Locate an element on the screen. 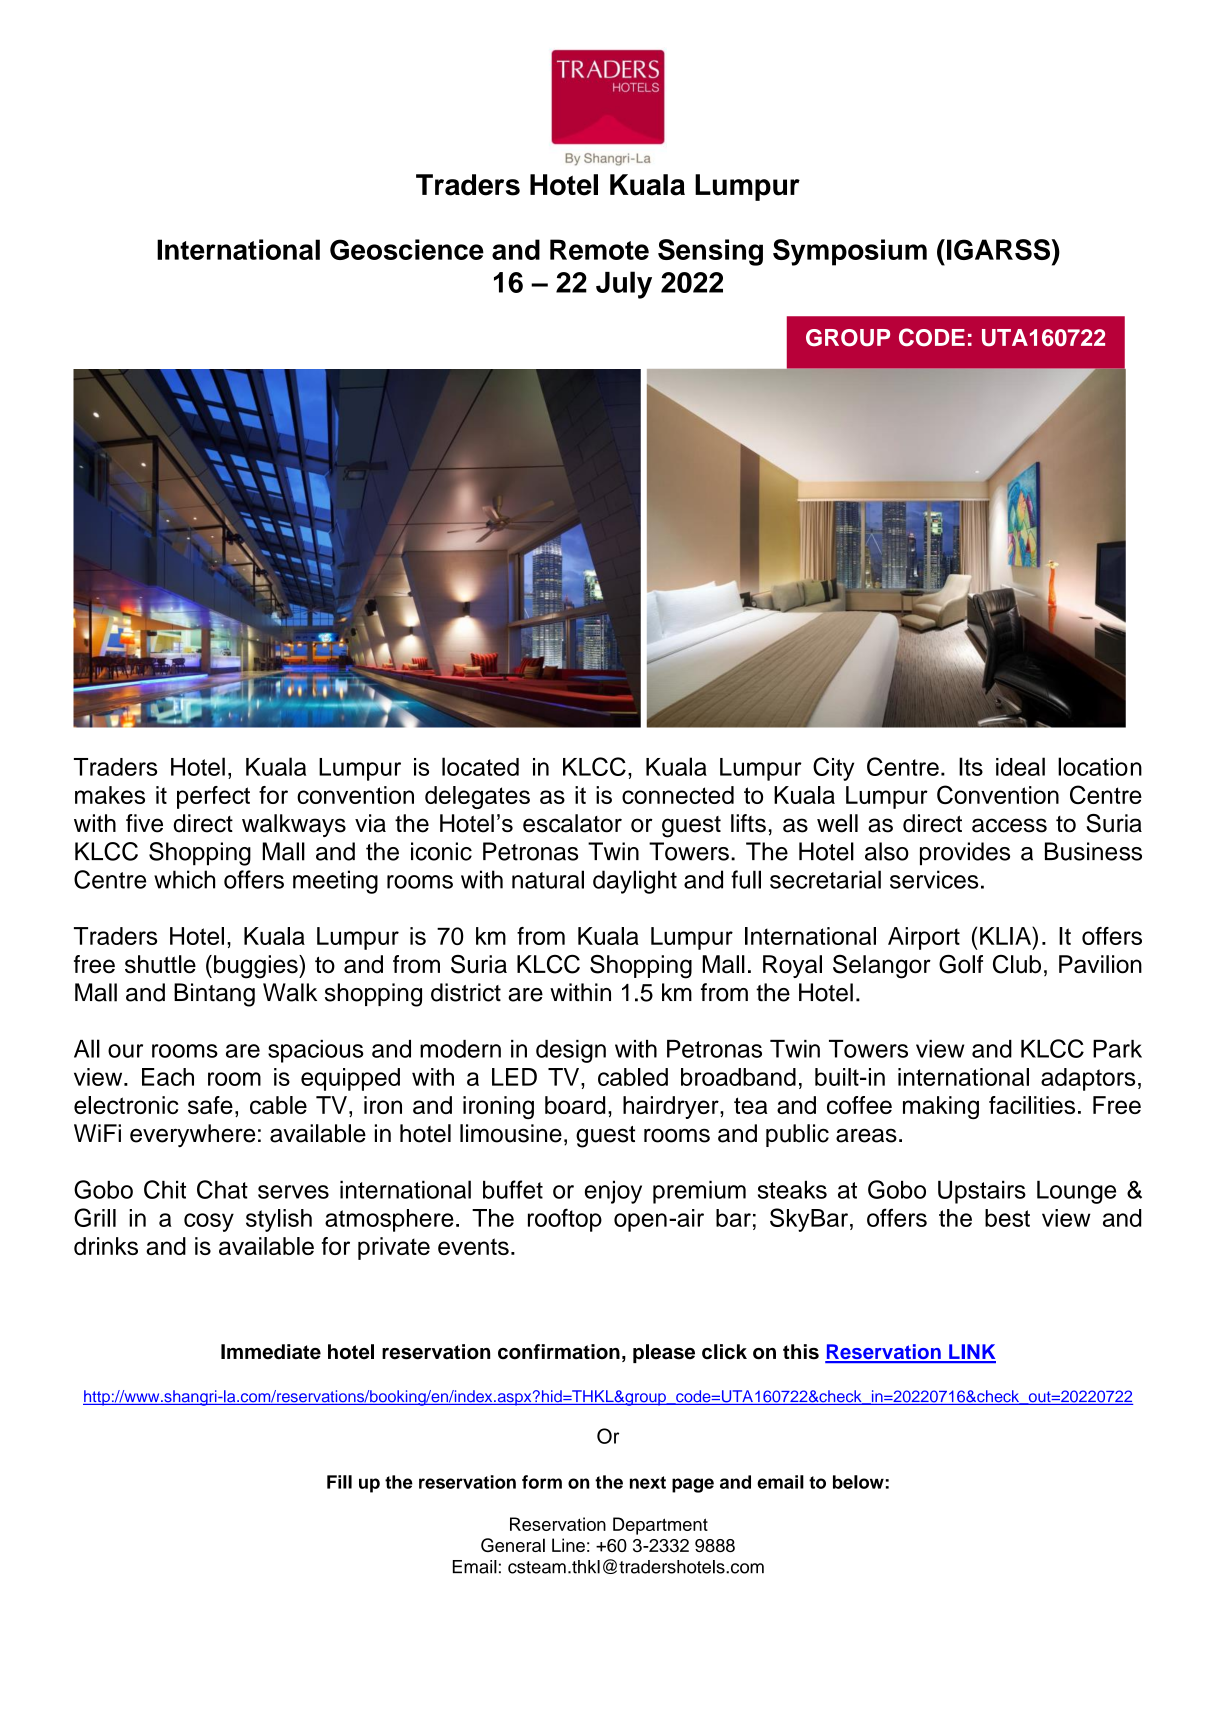 This screenshot has height=1719, width=1216. facilities is located at coordinates (1032, 1105).
